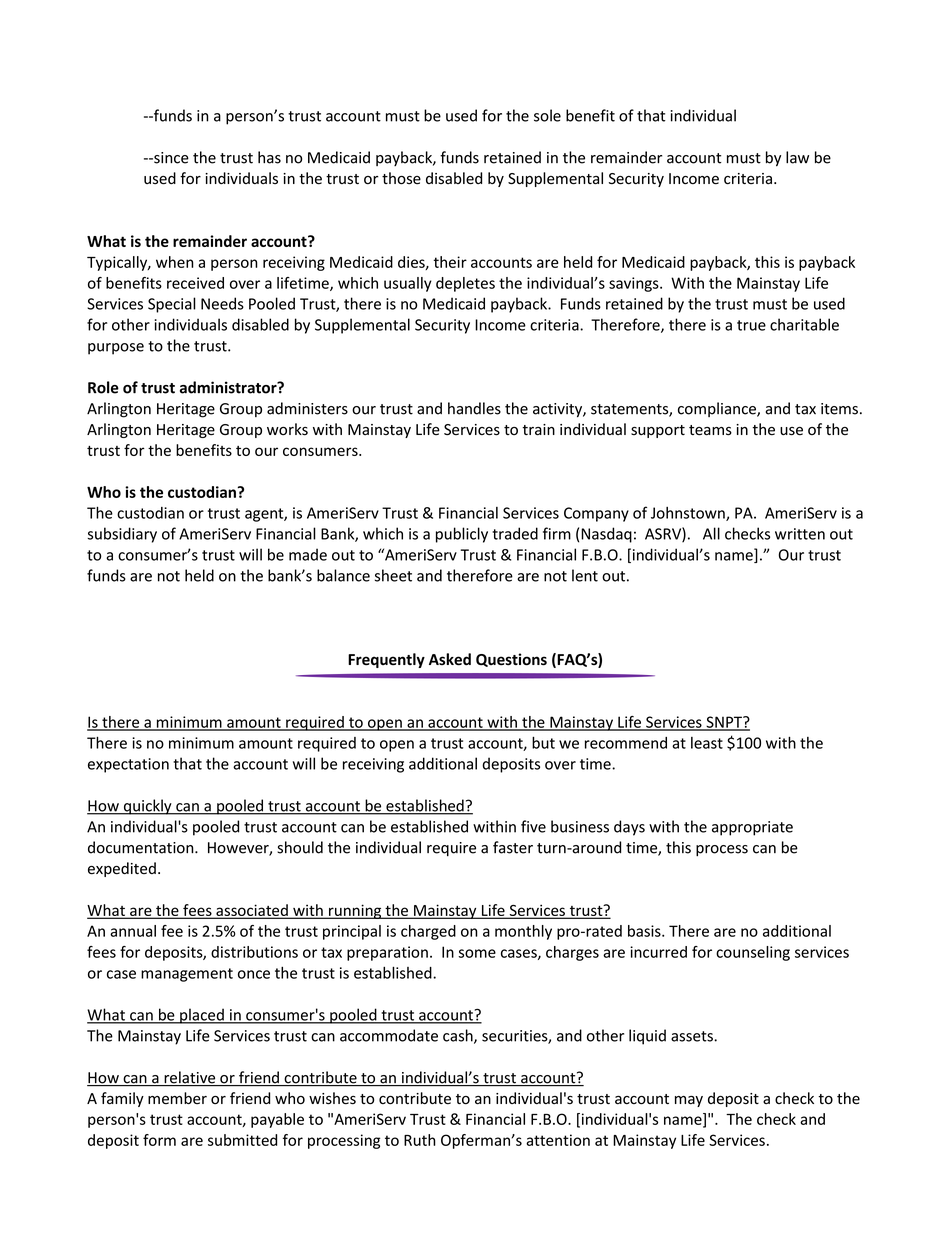  Describe the element at coordinates (420, 1140) in the screenshot. I see `Ruth` at that location.
